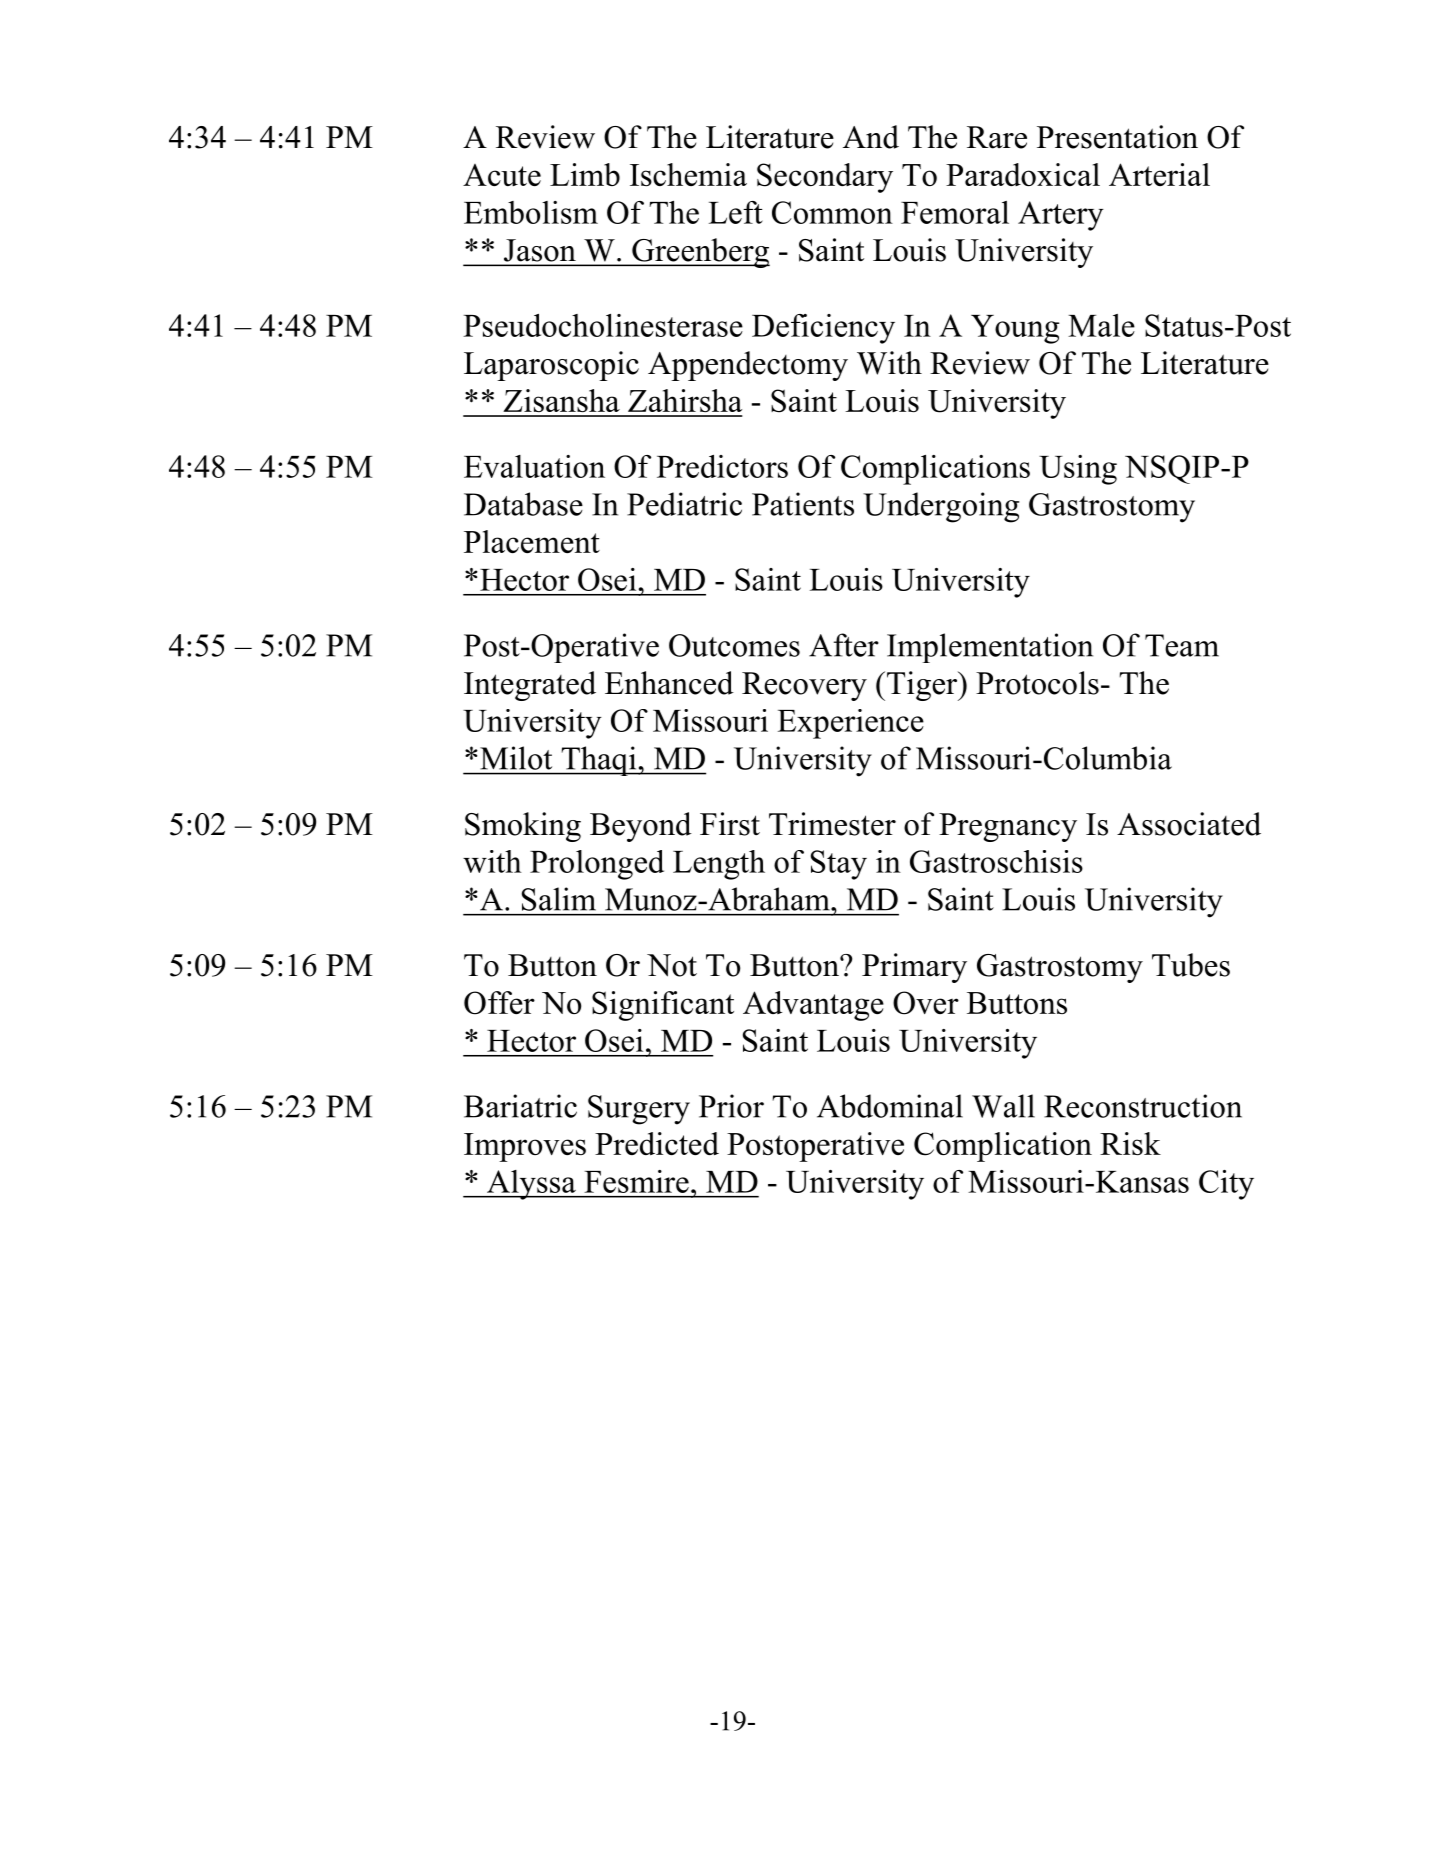 The width and height of the screenshot is (1432, 1853). Describe the element at coordinates (551, 366) in the screenshot. I see `Laparoscopic` at that location.
